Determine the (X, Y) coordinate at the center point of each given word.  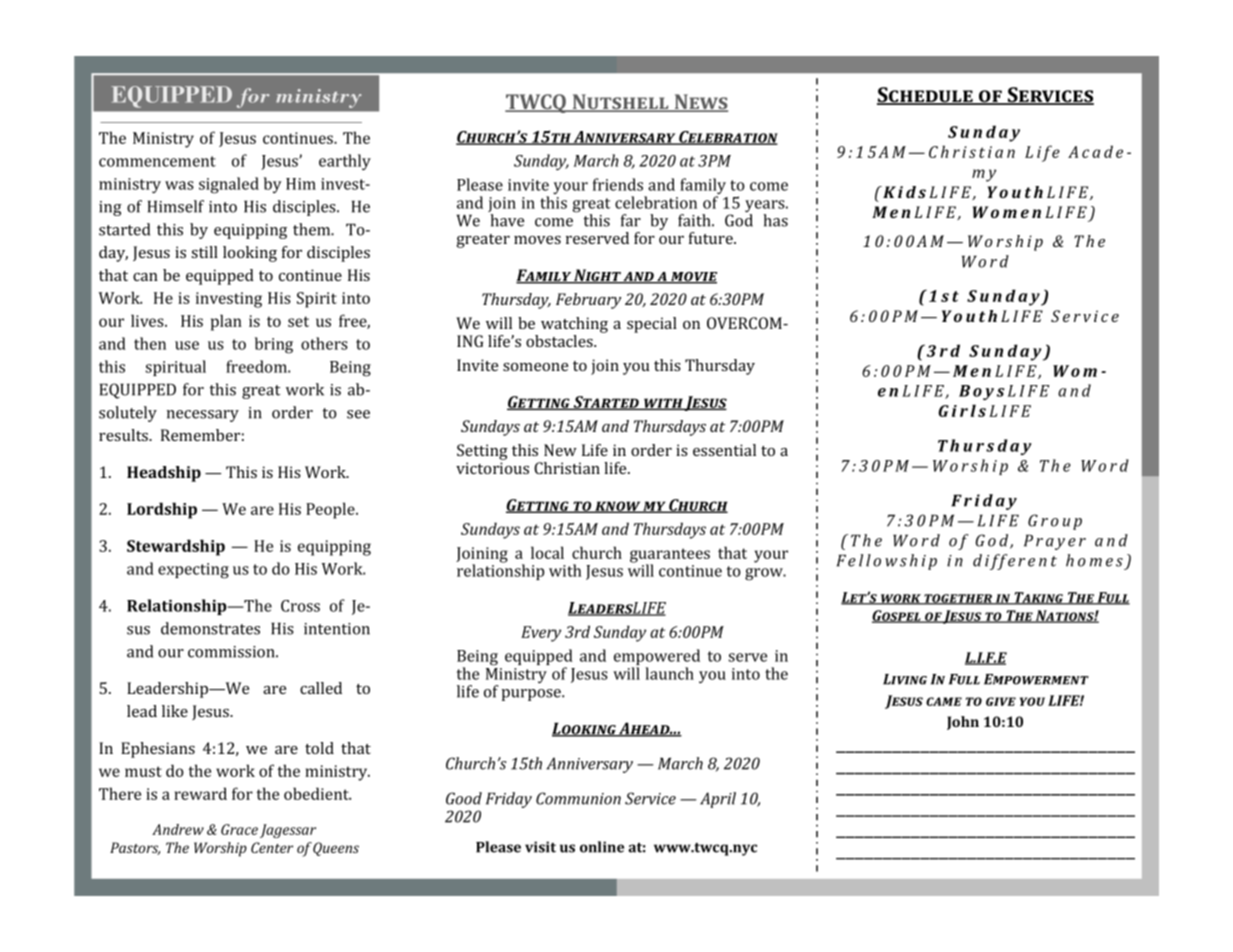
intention (337, 629)
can (145, 277)
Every (541, 634)
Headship (164, 474)
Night (597, 276)
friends (618, 184)
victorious (492, 468)
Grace (239, 829)
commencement (157, 161)
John (963, 723)
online (602, 847)
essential (724, 450)
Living (905, 679)
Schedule (926, 96)
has (775, 220)
